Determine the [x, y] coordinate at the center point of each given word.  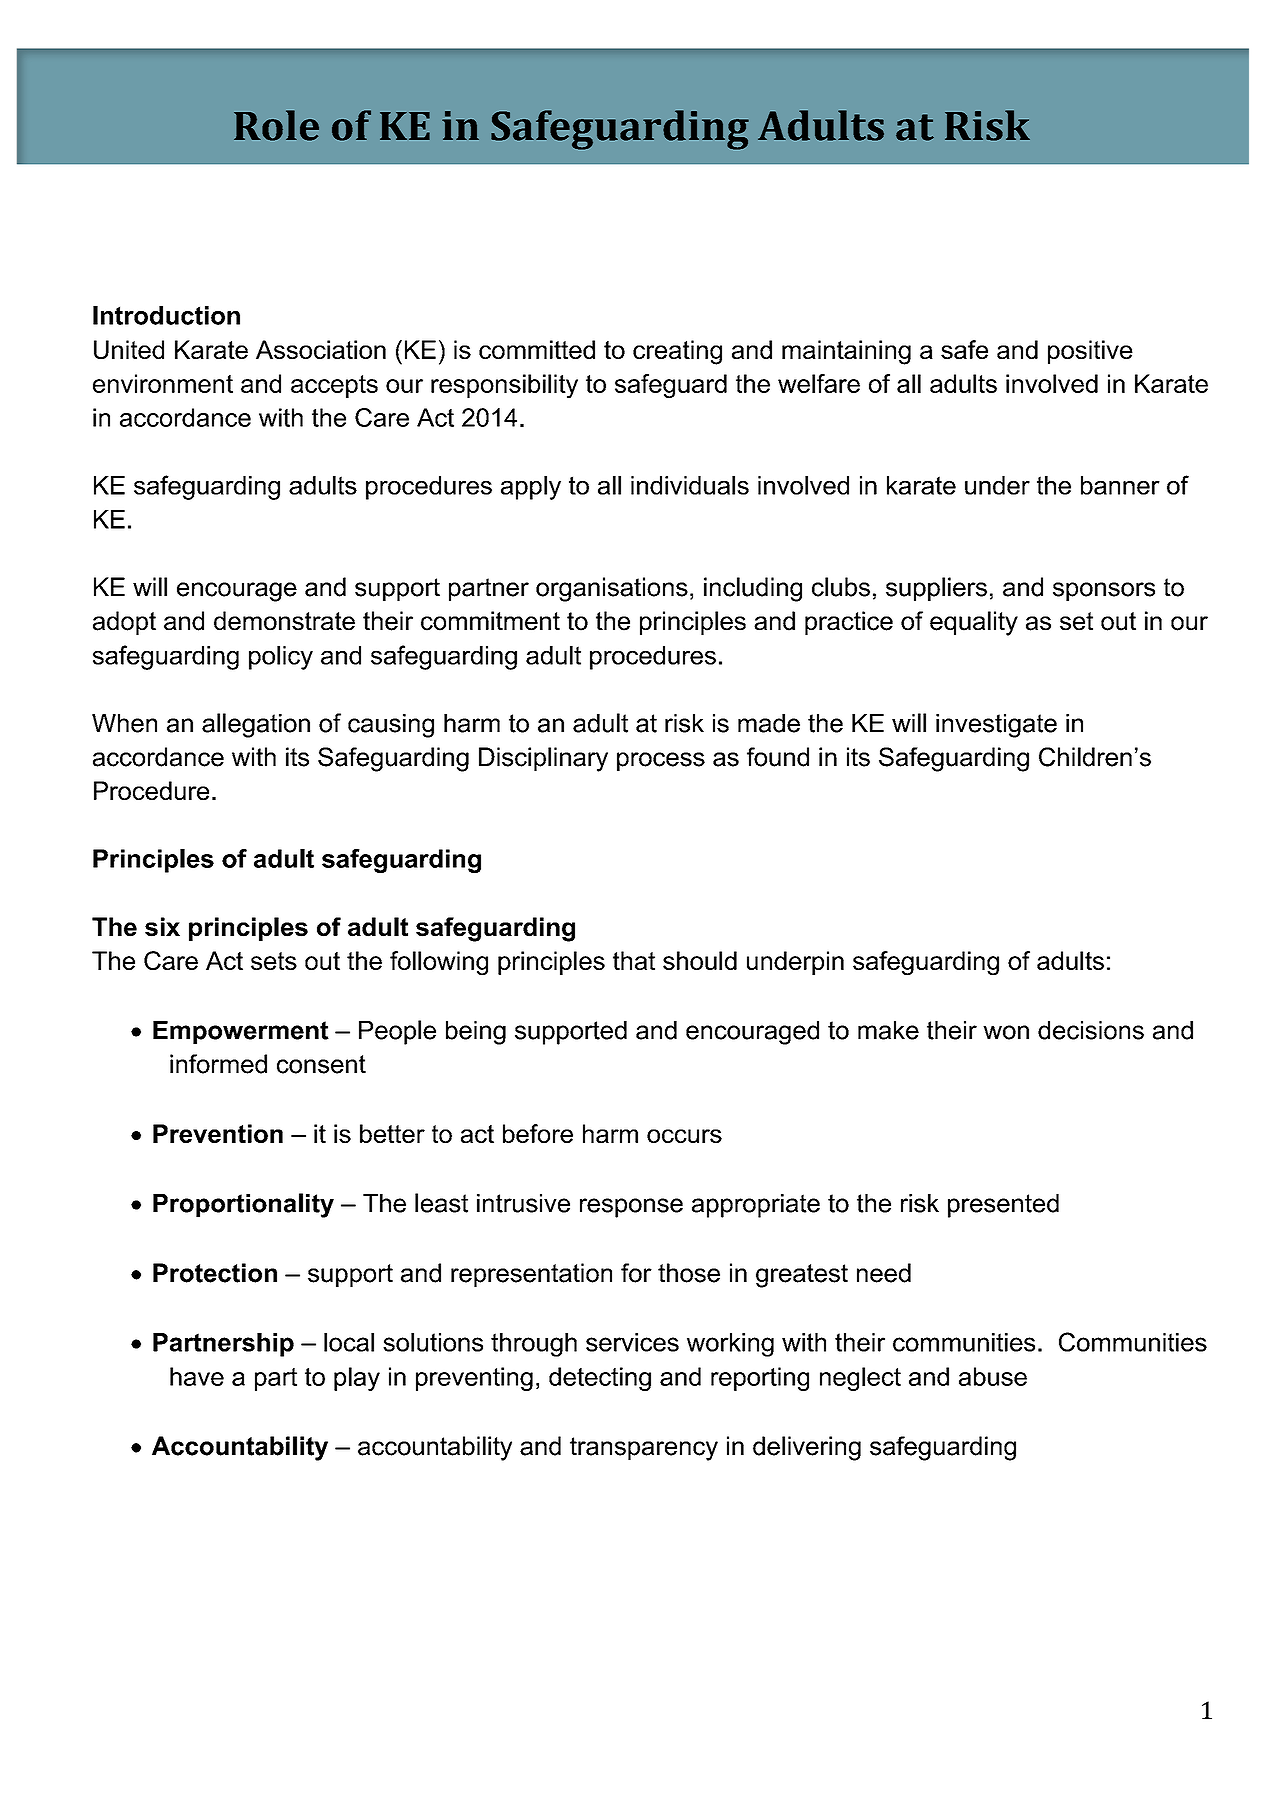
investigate [996, 726]
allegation [256, 725]
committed [537, 349]
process [661, 761]
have [197, 1376]
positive [1090, 352]
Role [276, 125]
